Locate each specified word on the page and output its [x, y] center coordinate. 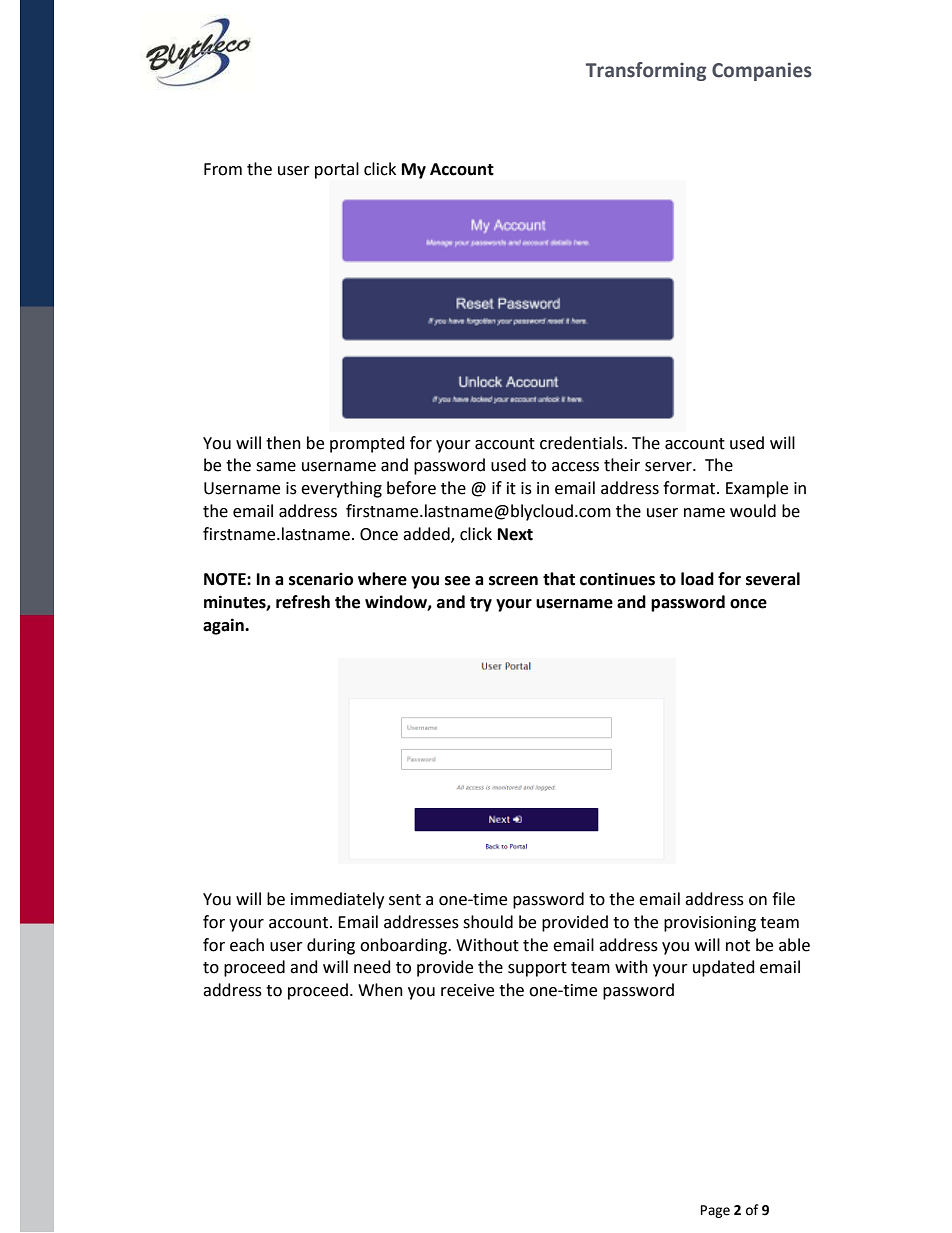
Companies [762, 71]
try [481, 604]
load [697, 579]
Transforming [646, 71]
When [380, 990]
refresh [303, 602]
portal [337, 170]
